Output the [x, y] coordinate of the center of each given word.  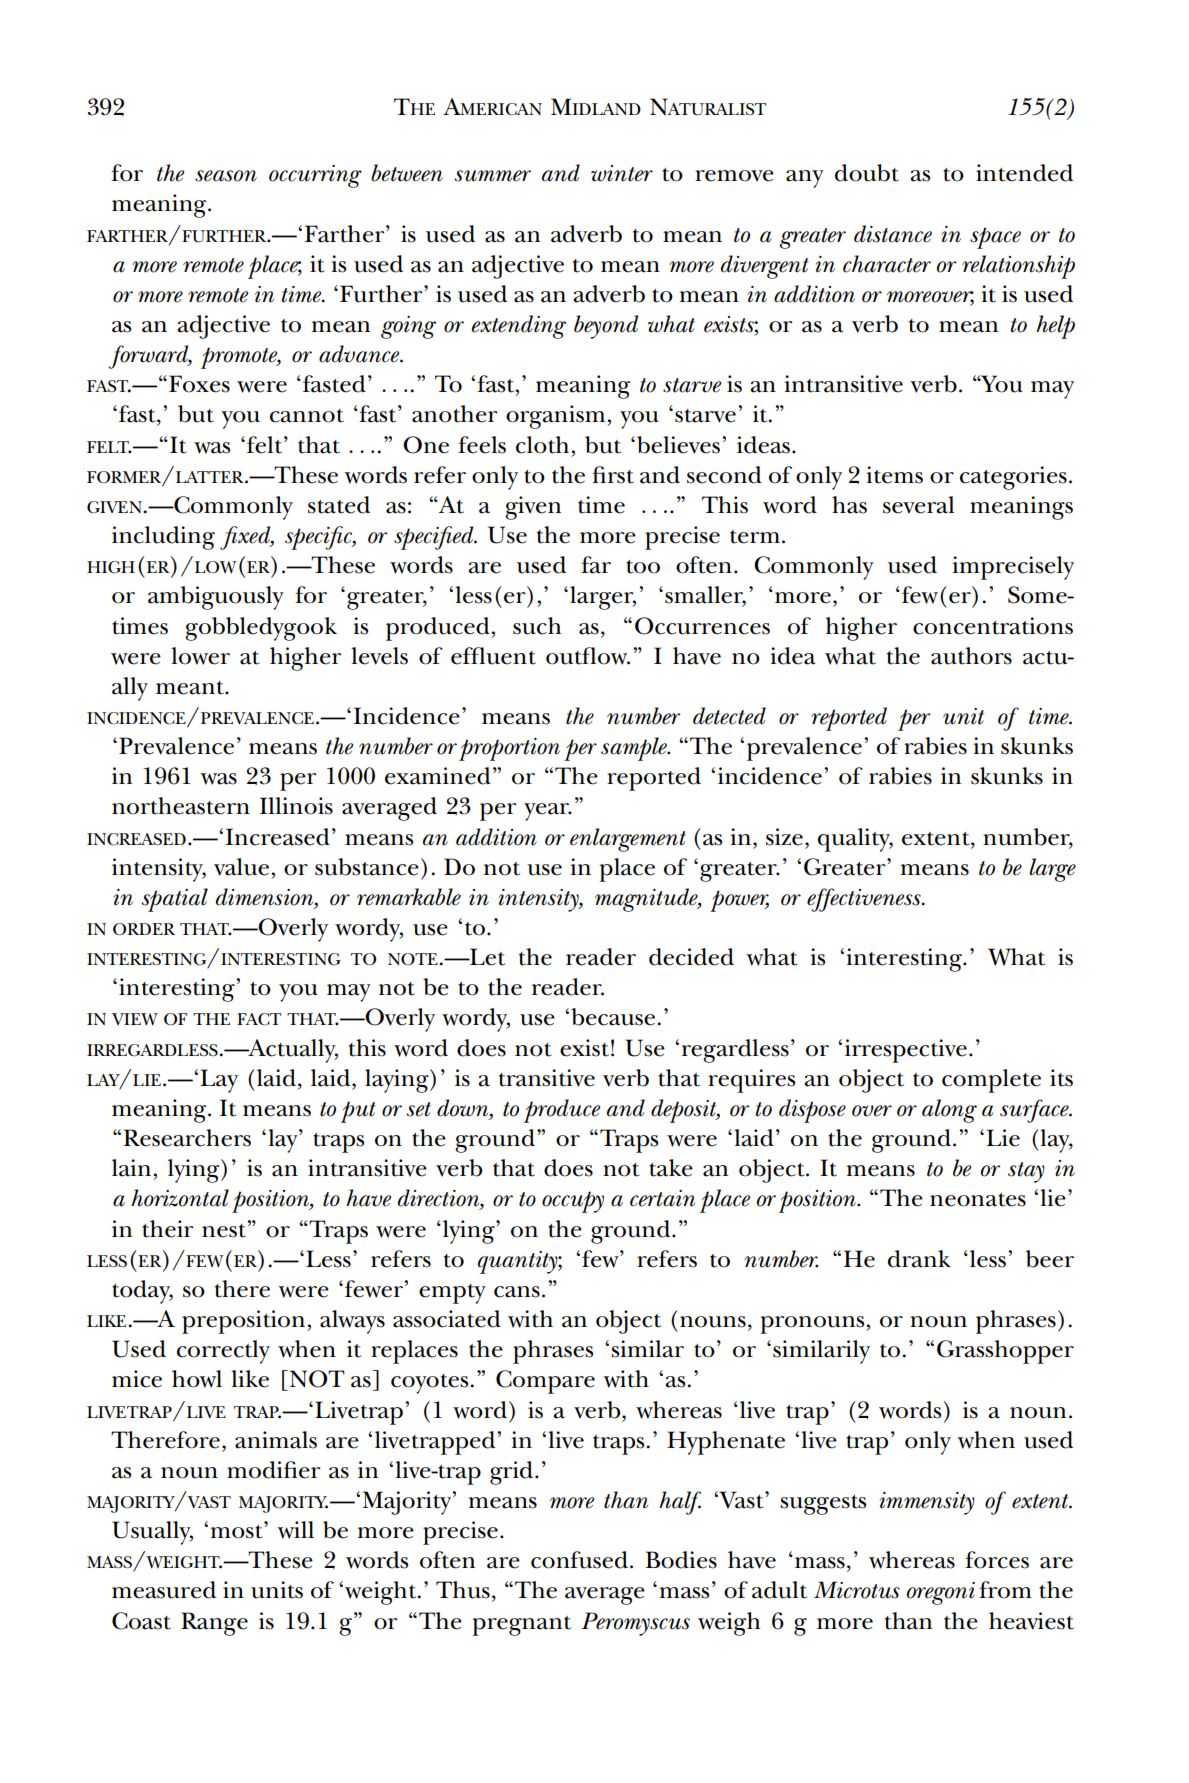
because [614, 1017]
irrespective [906, 1051]
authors [971, 656]
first [613, 475]
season [226, 176]
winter [622, 173]
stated [339, 505]
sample [635, 749]
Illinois [296, 806]
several [918, 505]
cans [517, 1292]
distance [893, 234]
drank [919, 1259]
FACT [259, 1019]
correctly [223, 1352]
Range [214, 1624]
